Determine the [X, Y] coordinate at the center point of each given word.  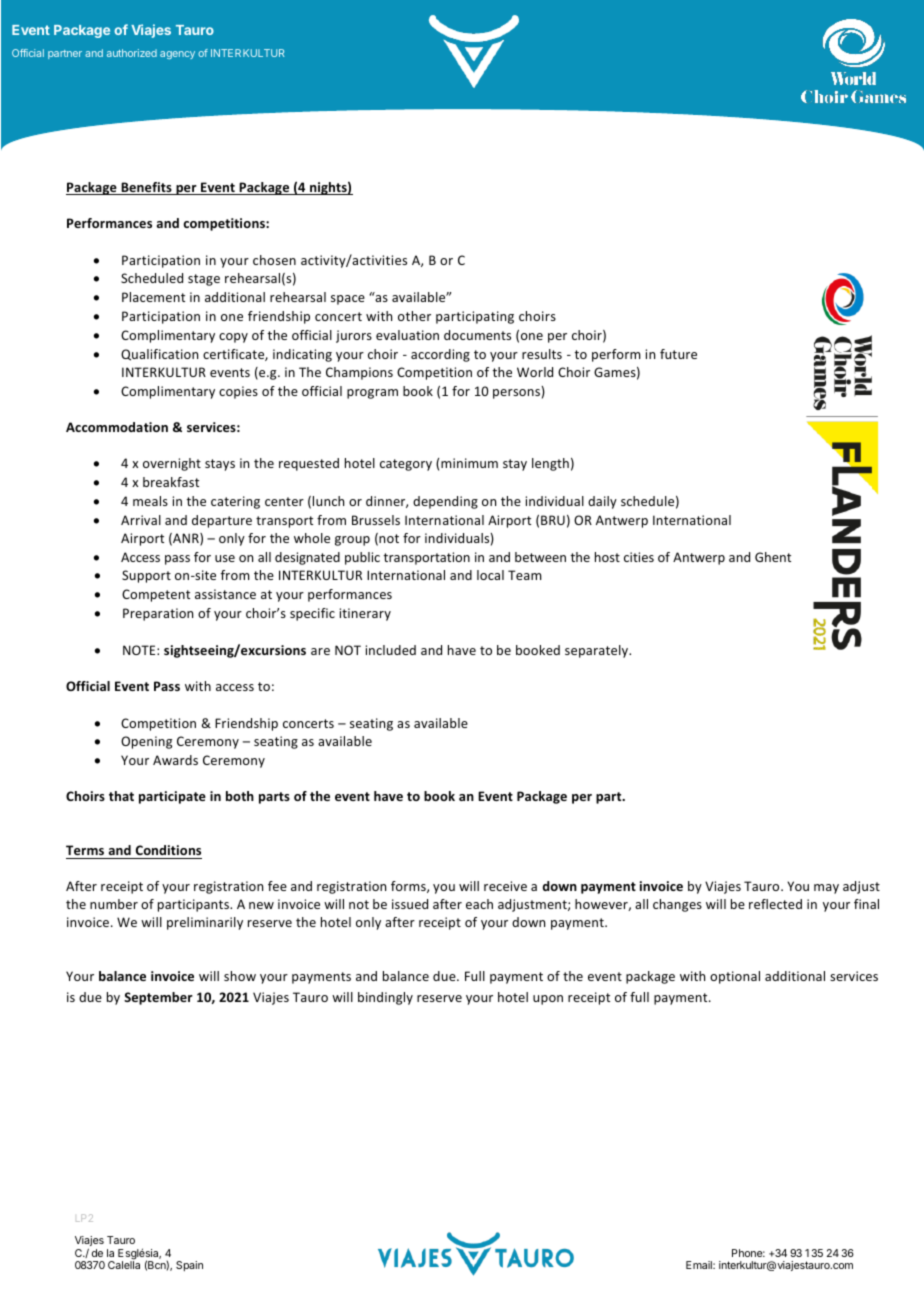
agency [177, 55]
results [542, 354]
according [440, 355]
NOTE [140, 650]
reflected [775, 904]
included [390, 650]
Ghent [773, 557]
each [479, 904]
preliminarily [205, 923]
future [678, 354]
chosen [274, 260]
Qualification [159, 355]
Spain [189, 1266]
